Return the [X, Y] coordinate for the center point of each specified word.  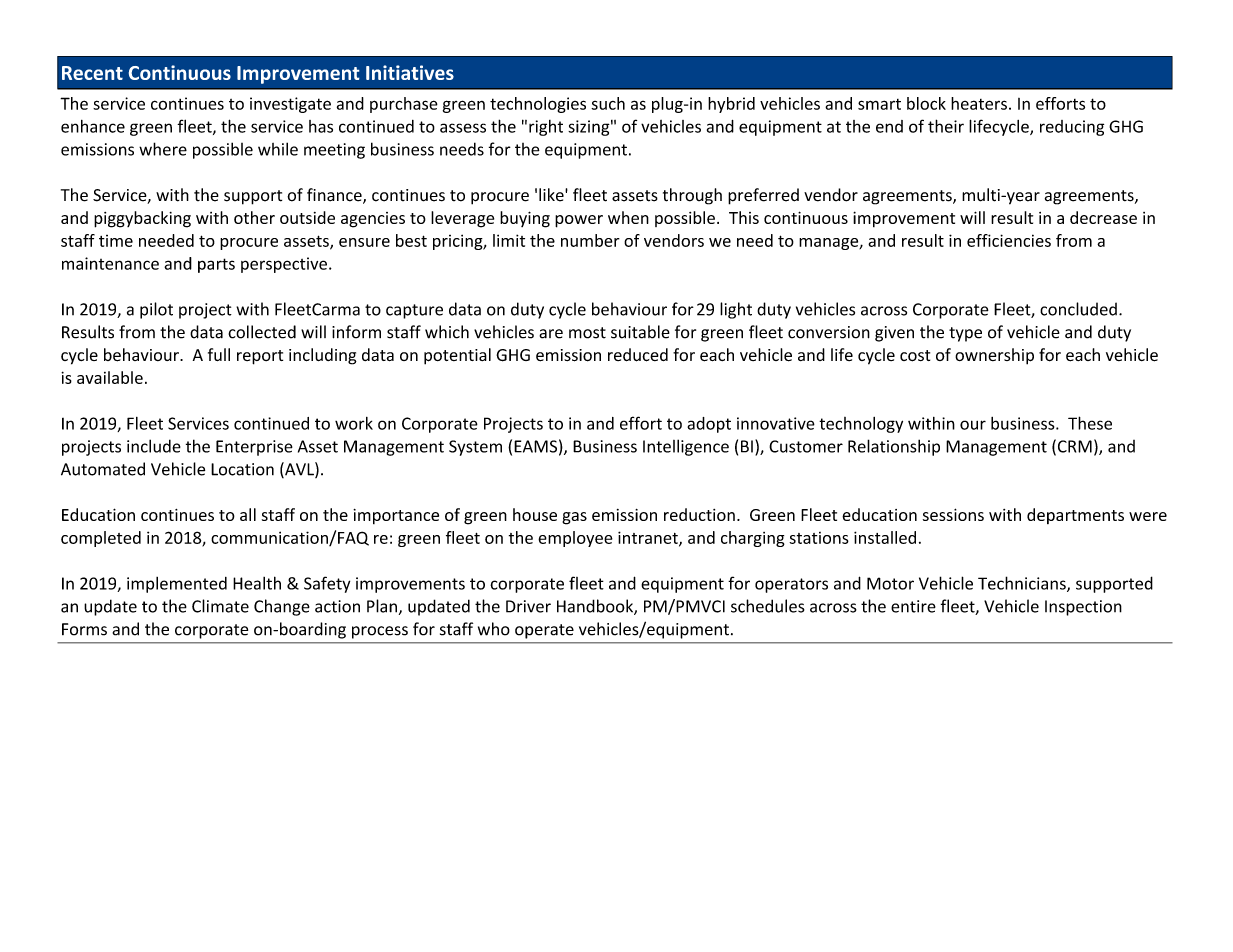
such [608, 103]
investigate [290, 105]
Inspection [1083, 608]
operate [544, 631]
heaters [979, 103]
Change [282, 607]
